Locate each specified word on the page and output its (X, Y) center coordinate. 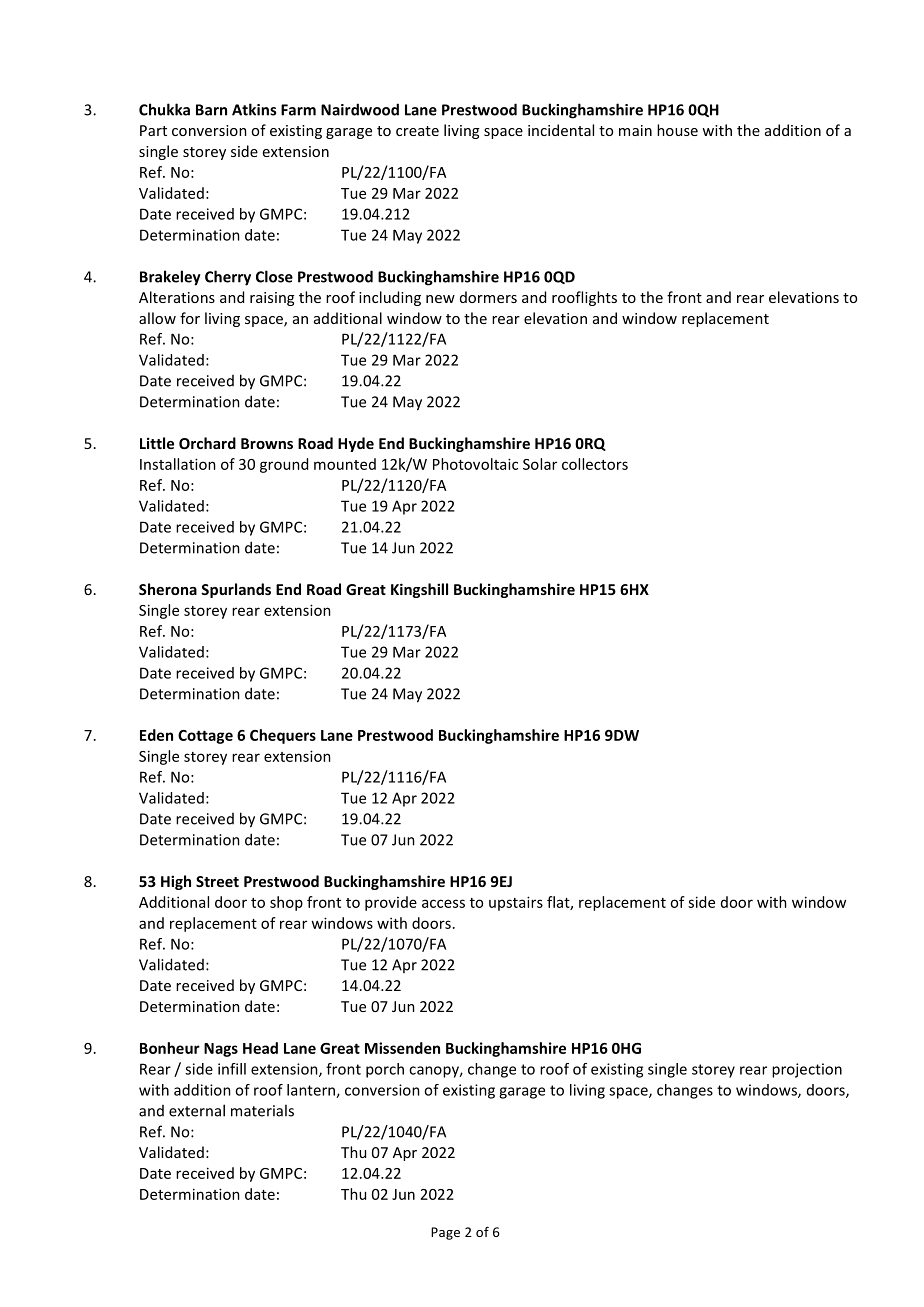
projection (807, 1070)
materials (262, 1110)
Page (445, 1233)
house (677, 130)
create (417, 131)
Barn (211, 110)
